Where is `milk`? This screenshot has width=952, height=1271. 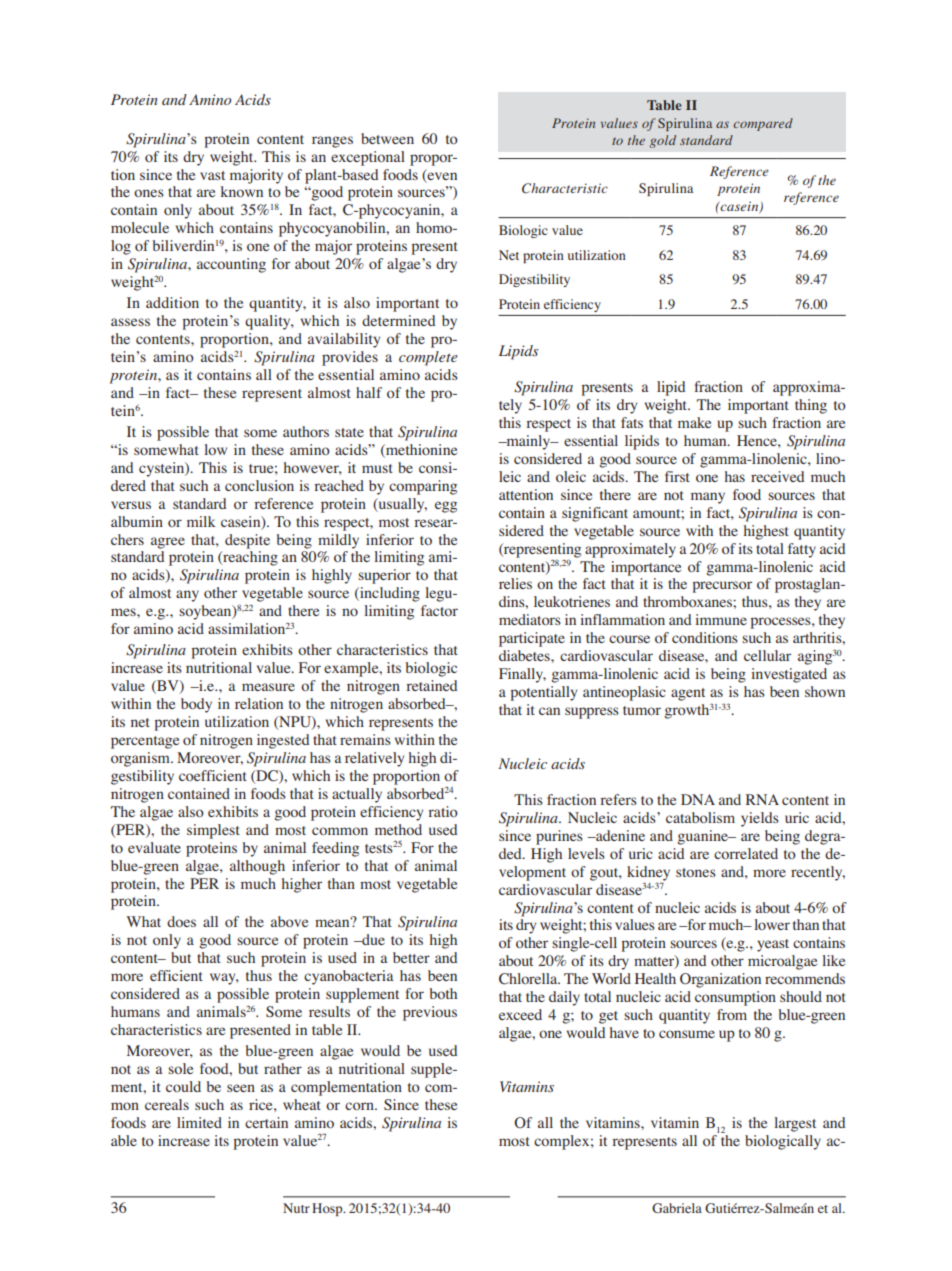
milk is located at coordinates (201, 521).
